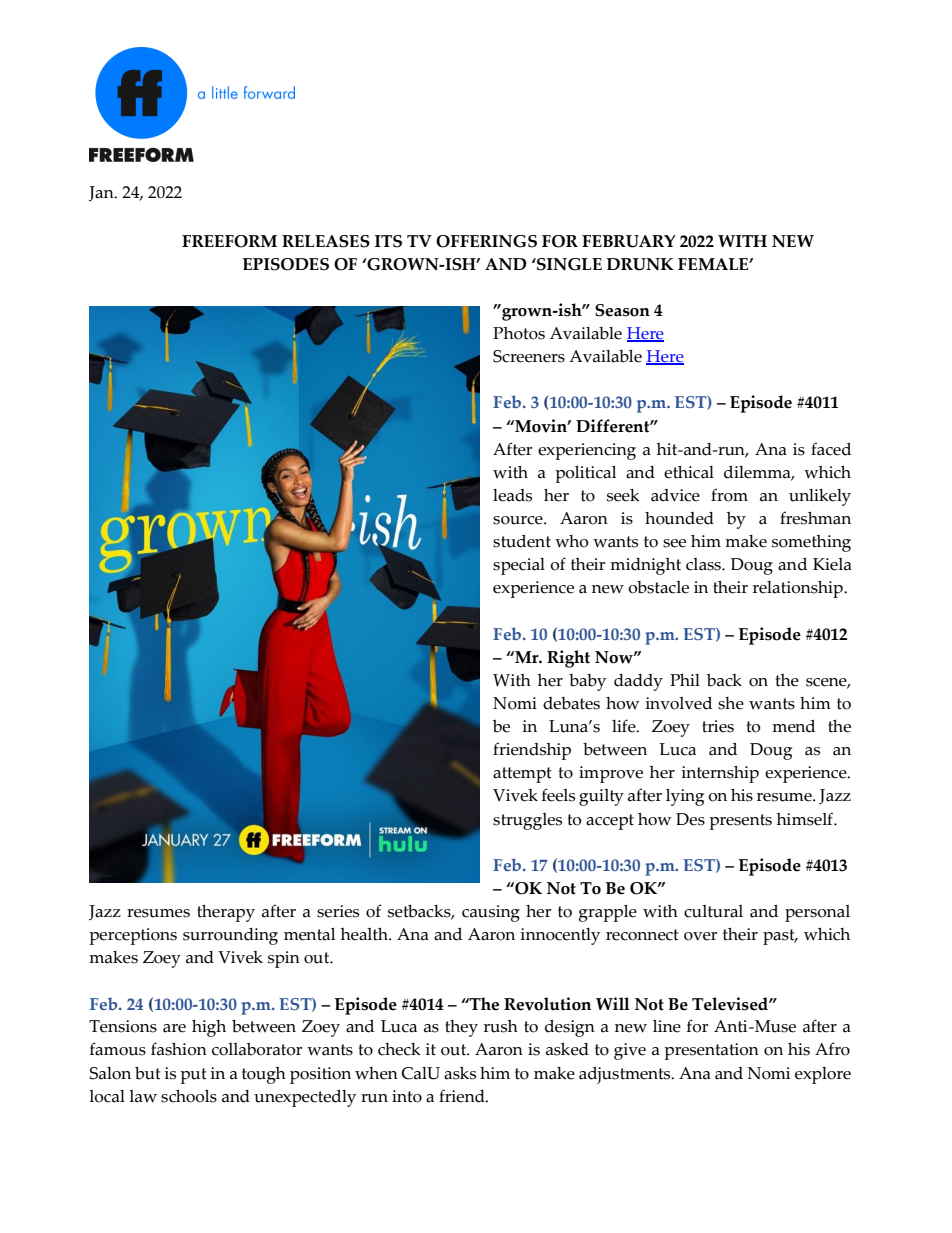 The height and width of the document is (1233, 952). I want to click on attempt, so click(522, 775).
